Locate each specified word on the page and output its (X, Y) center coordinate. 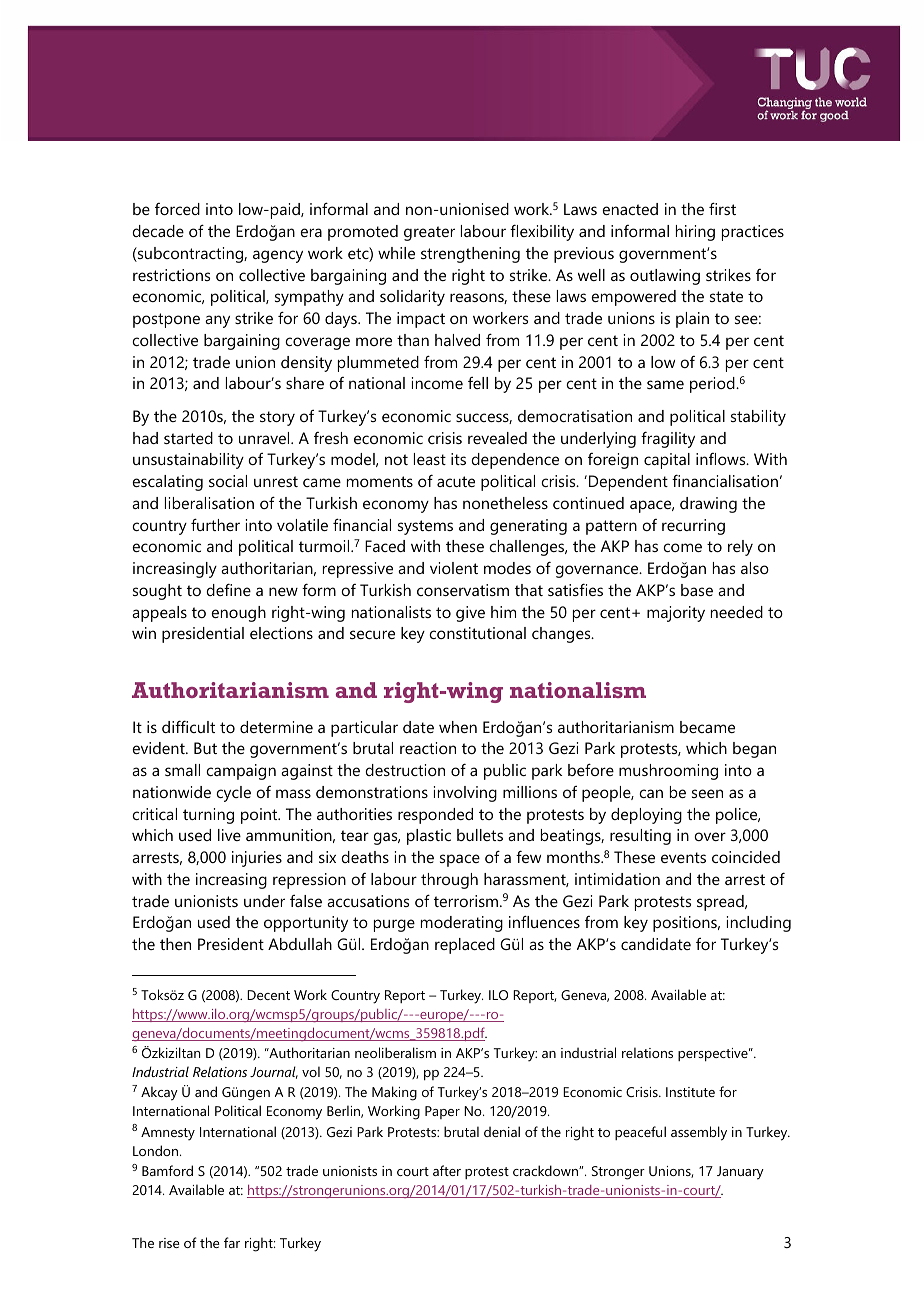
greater (429, 233)
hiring (695, 233)
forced (177, 209)
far (232, 1242)
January (740, 1173)
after (447, 1170)
